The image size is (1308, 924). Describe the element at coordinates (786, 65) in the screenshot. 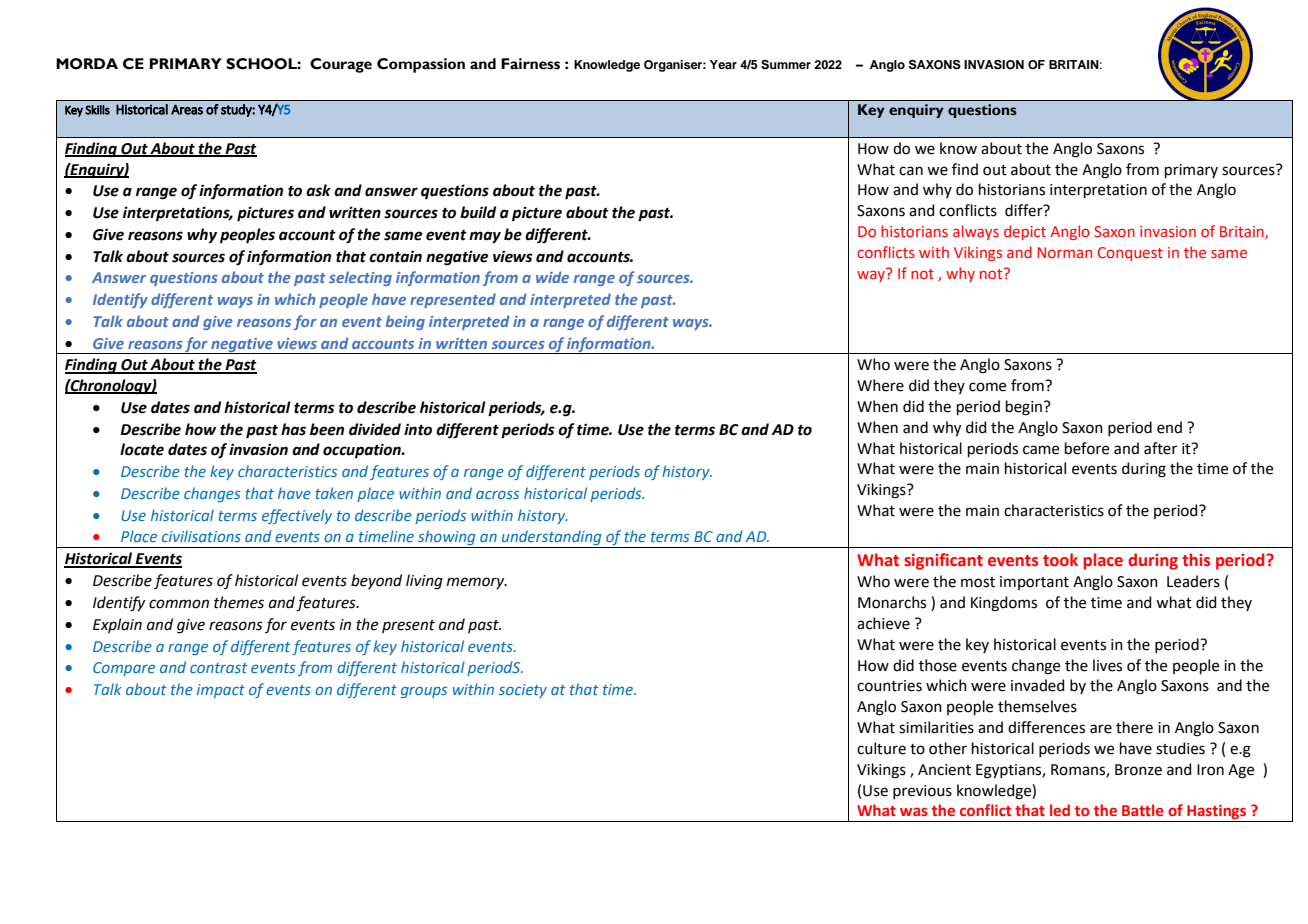

I see `Summer` at that location.
